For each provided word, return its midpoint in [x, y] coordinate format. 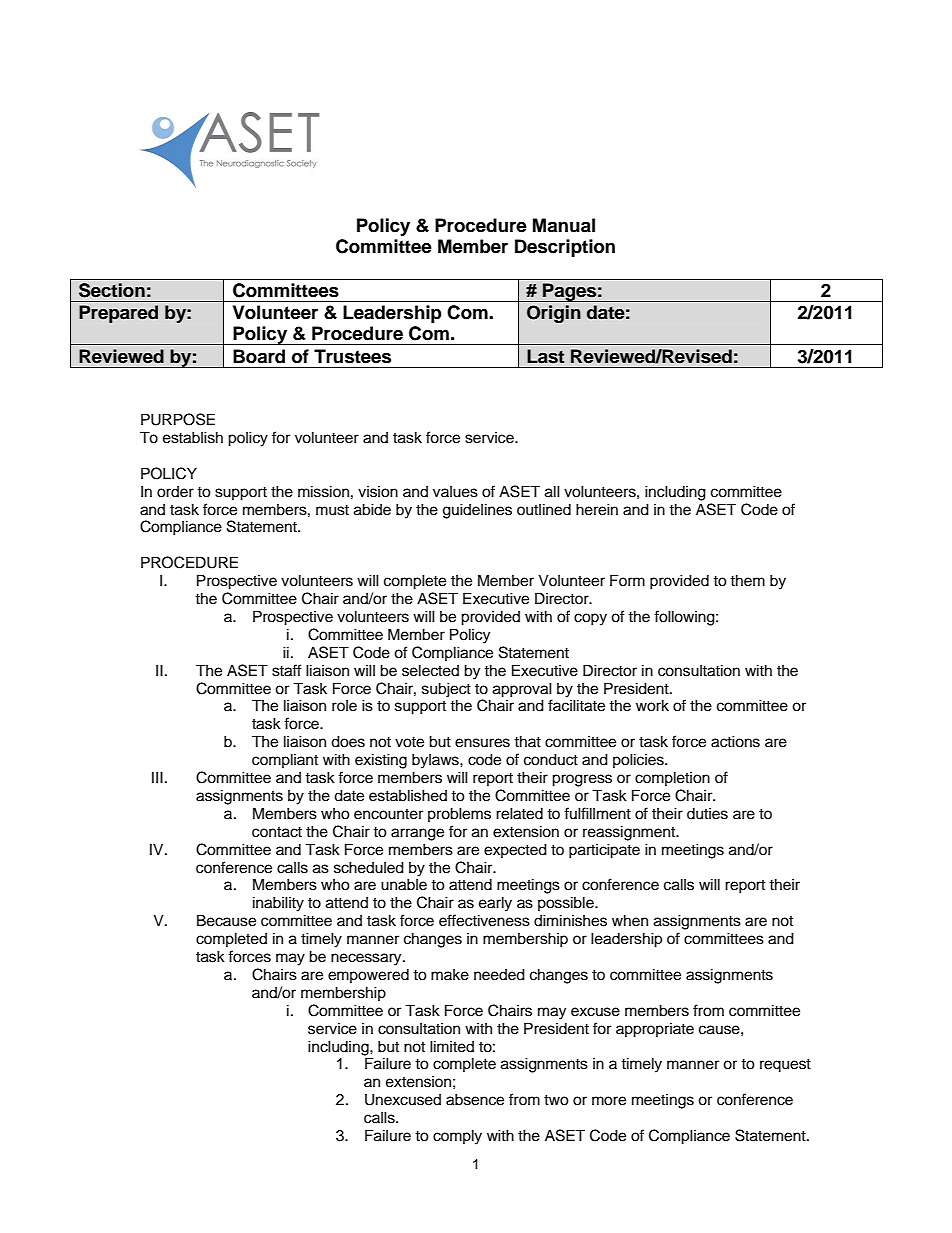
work [652, 705]
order [175, 492]
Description [565, 248]
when [630, 920]
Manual [564, 225]
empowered [368, 976]
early [495, 904]
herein [597, 509]
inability [278, 904]
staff [287, 670]
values [455, 492]
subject [446, 690]
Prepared [118, 314]
